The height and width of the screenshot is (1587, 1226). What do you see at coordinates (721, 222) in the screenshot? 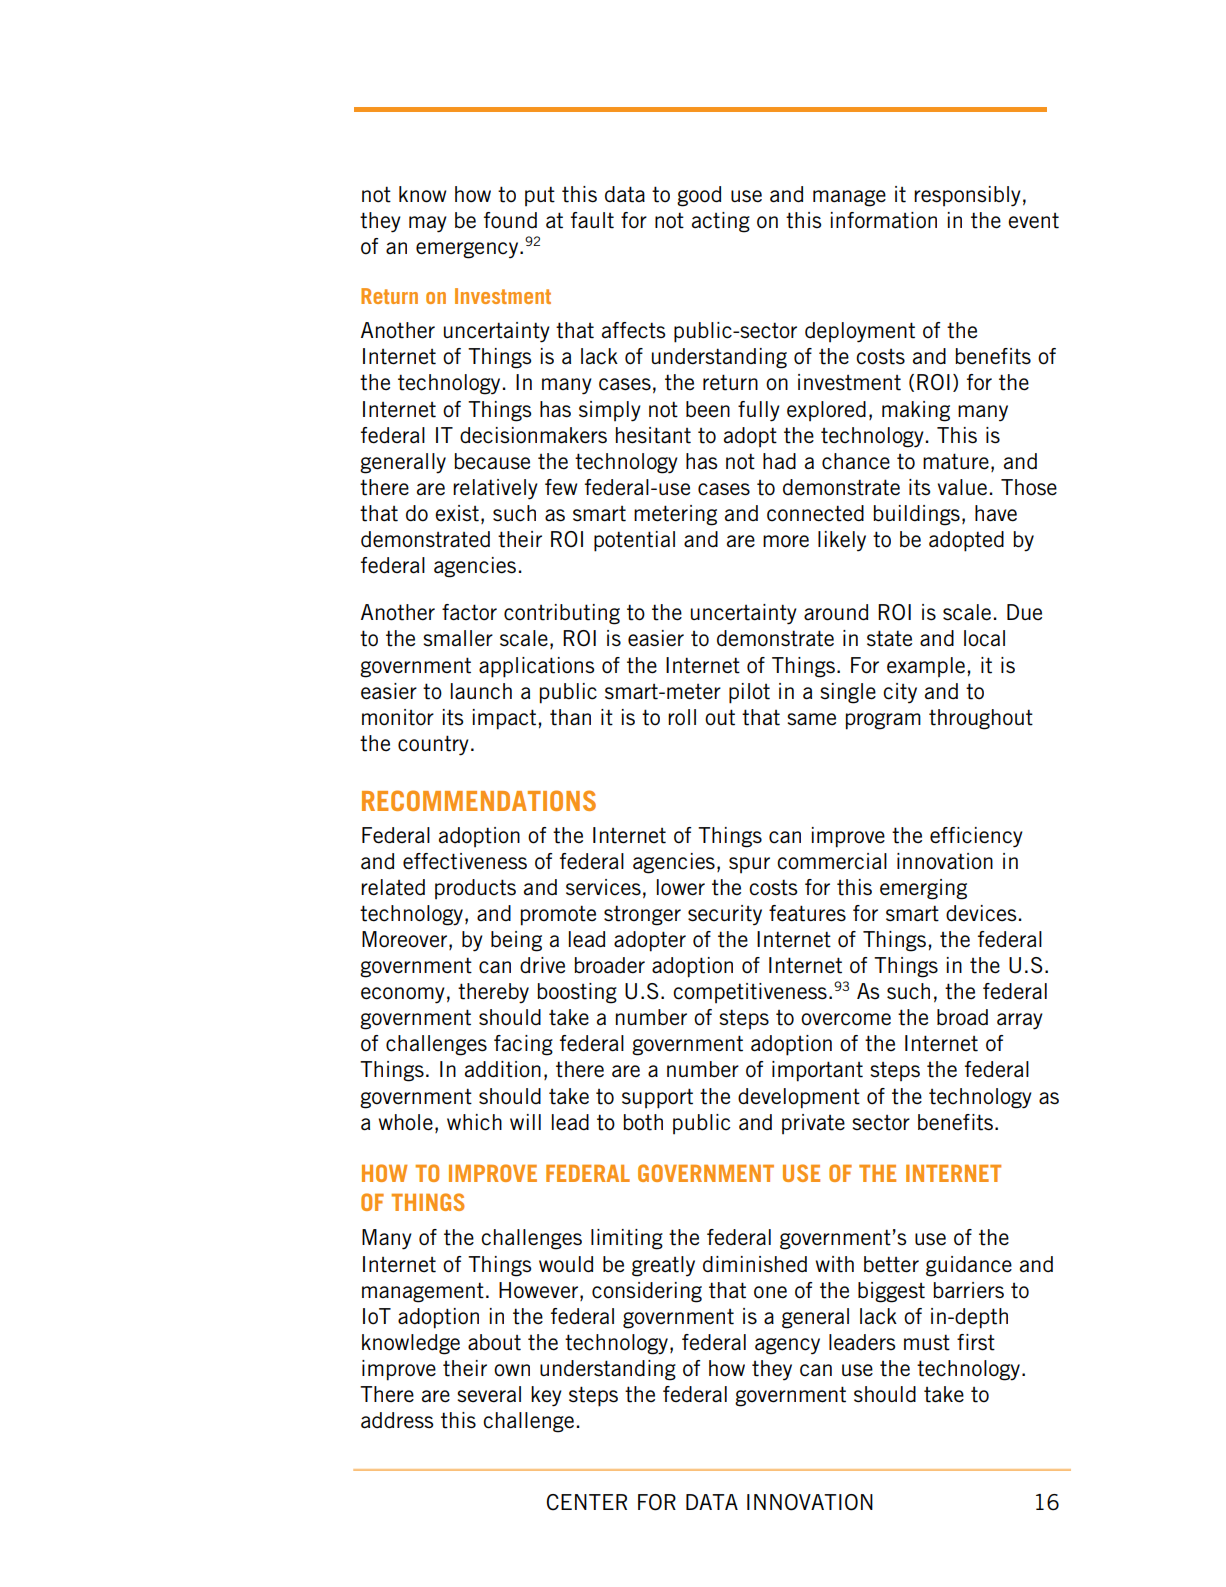
I see `acting` at bounding box center [721, 222].
